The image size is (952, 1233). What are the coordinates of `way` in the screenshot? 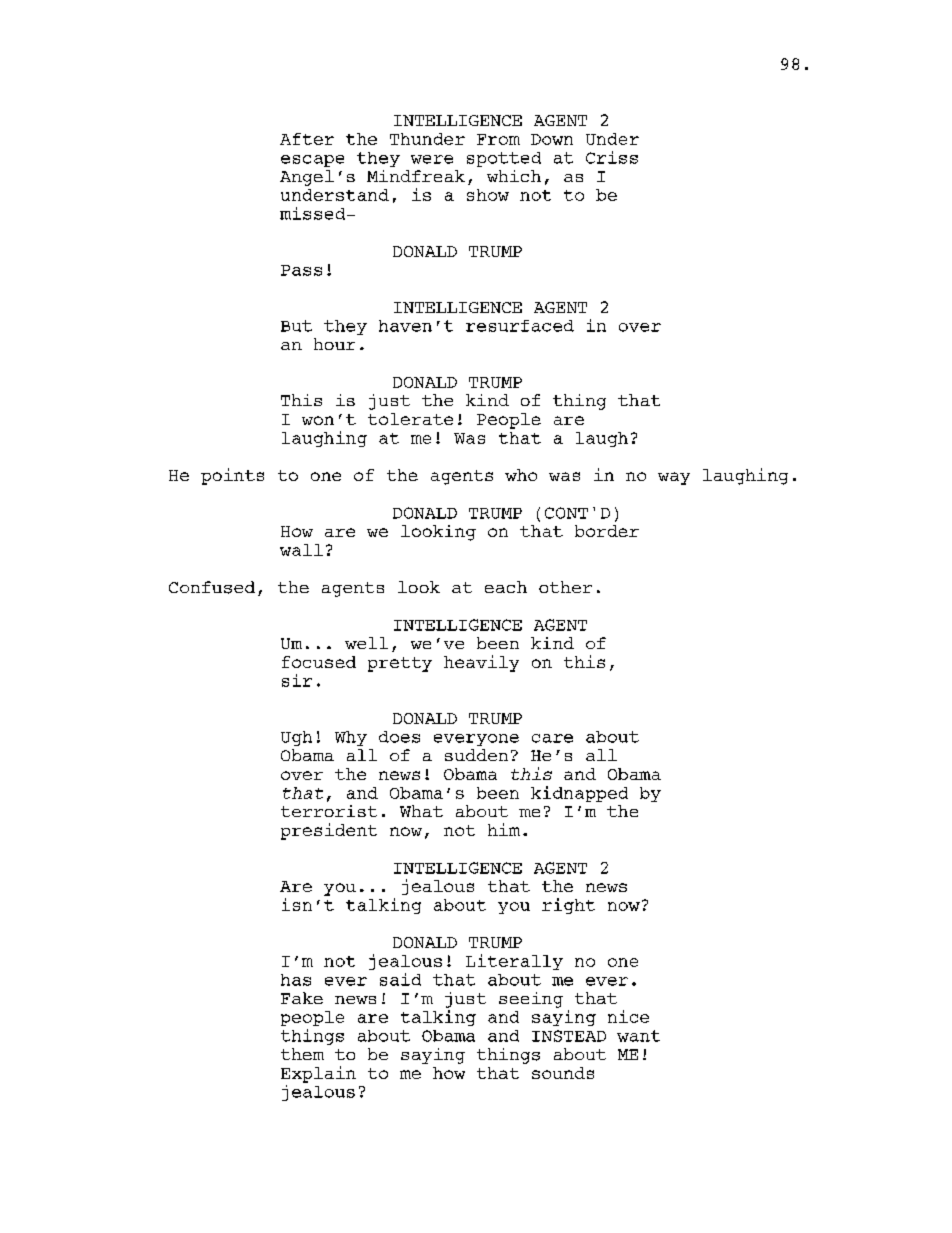 It's located at (674, 478).
